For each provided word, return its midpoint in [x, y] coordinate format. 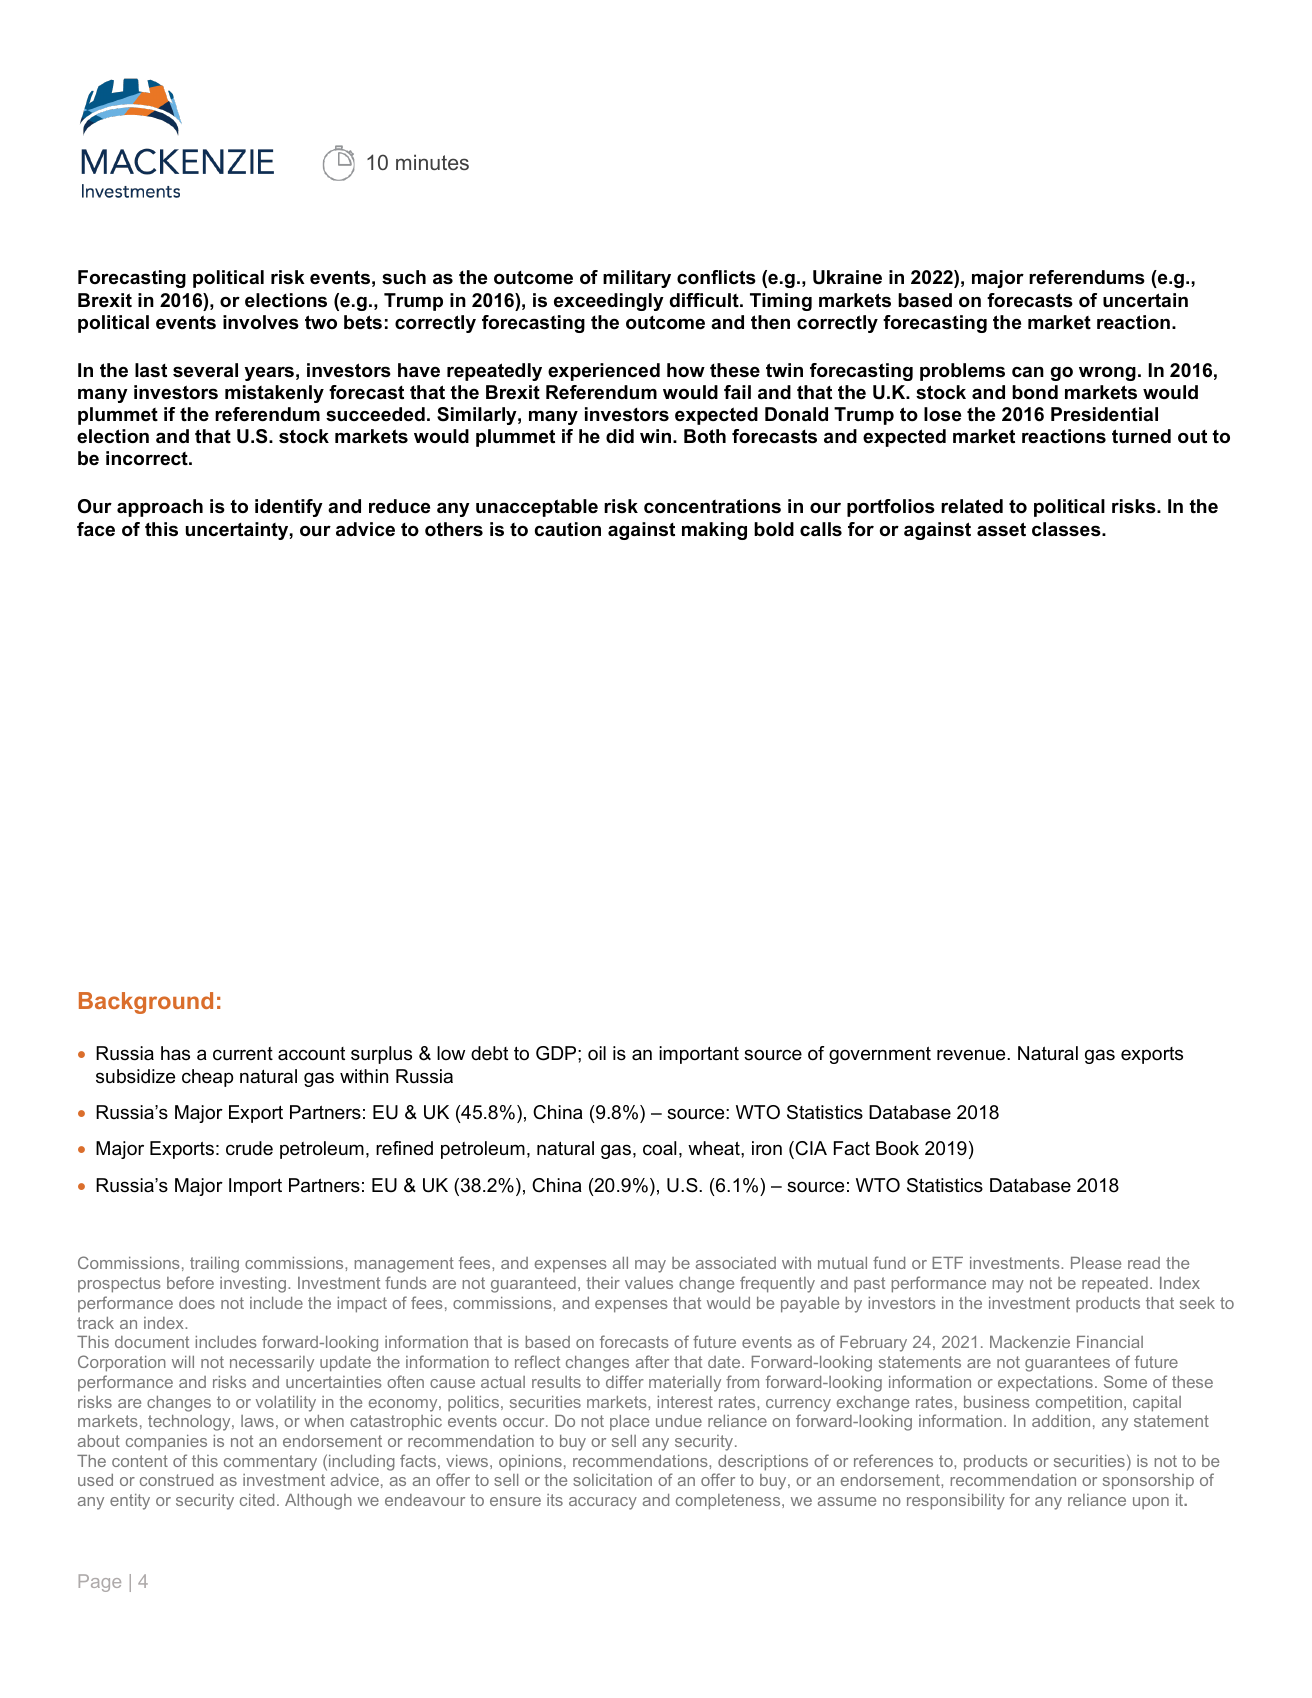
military [637, 279]
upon [1151, 1503]
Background [146, 1003]
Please [1096, 1263]
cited [257, 1500]
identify [289, 508]
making [714, 531]
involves [261, 322]
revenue [972, 1055]
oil [597, 1053]
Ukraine [847, 277]
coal [659, 1148]
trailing [214, 1265]
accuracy [603, 1503]
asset [1001, 529]
